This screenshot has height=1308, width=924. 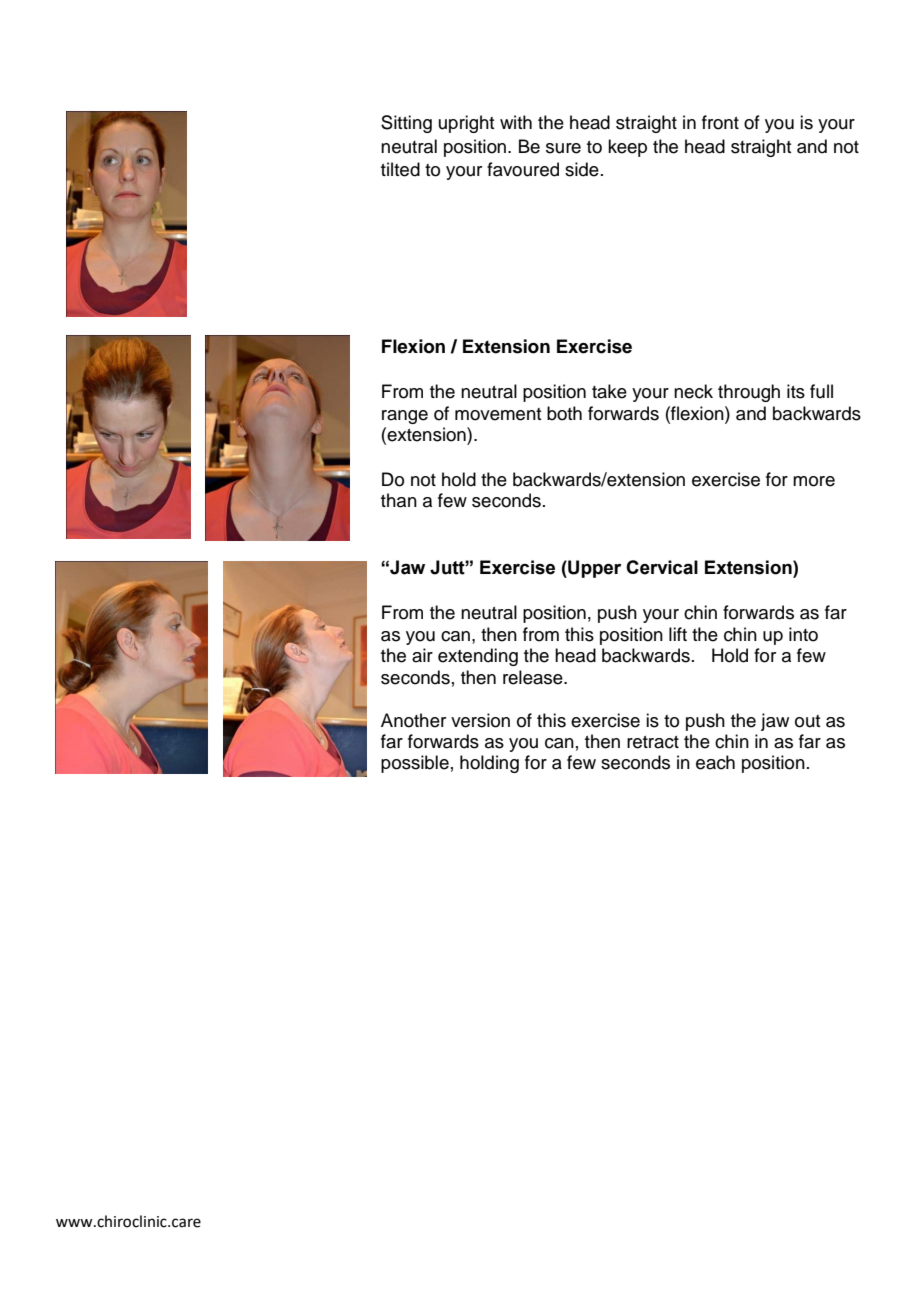 I want to click on keep, so click(x=627, y=148).
